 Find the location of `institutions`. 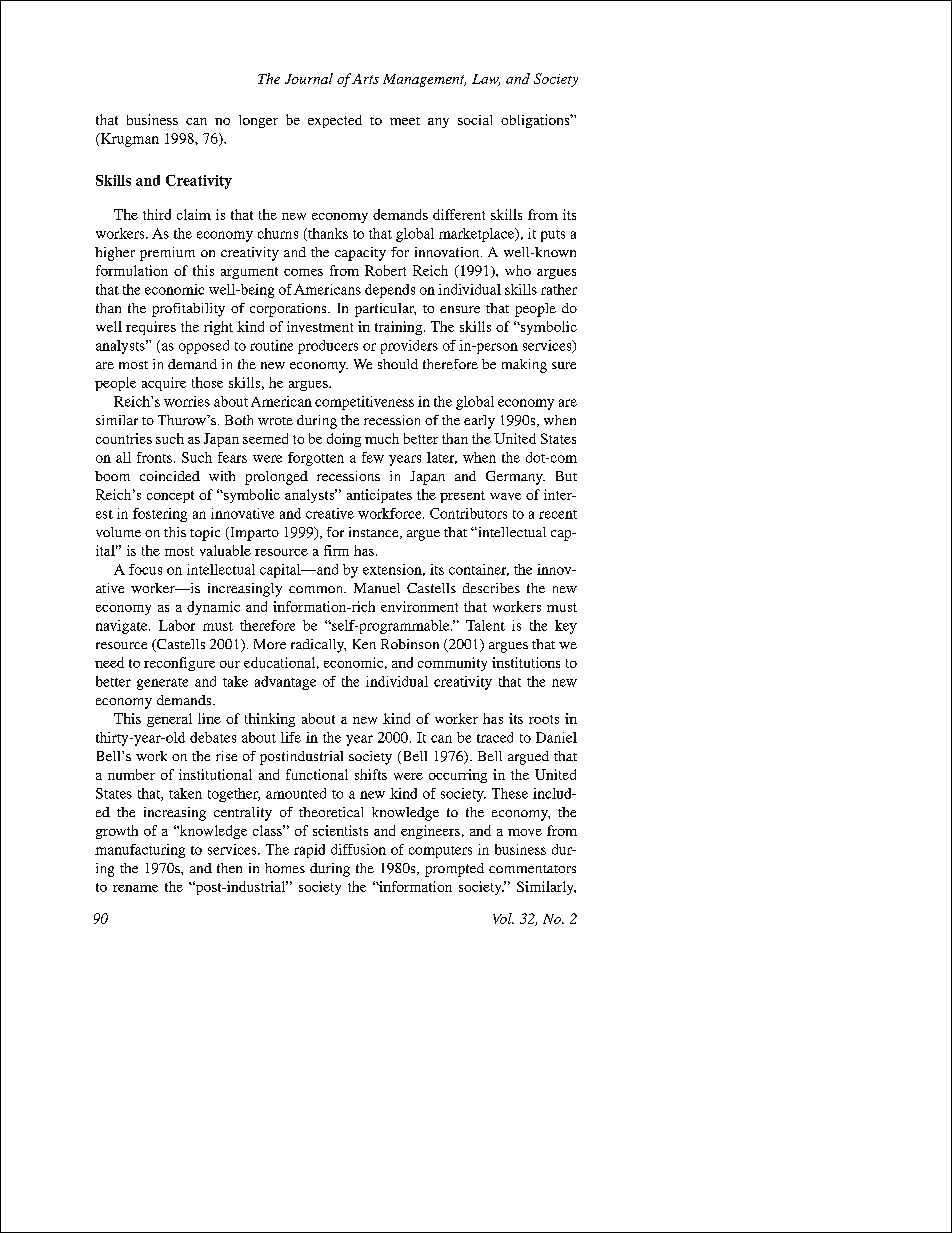

institutions is located at coordinates (526, 662).
